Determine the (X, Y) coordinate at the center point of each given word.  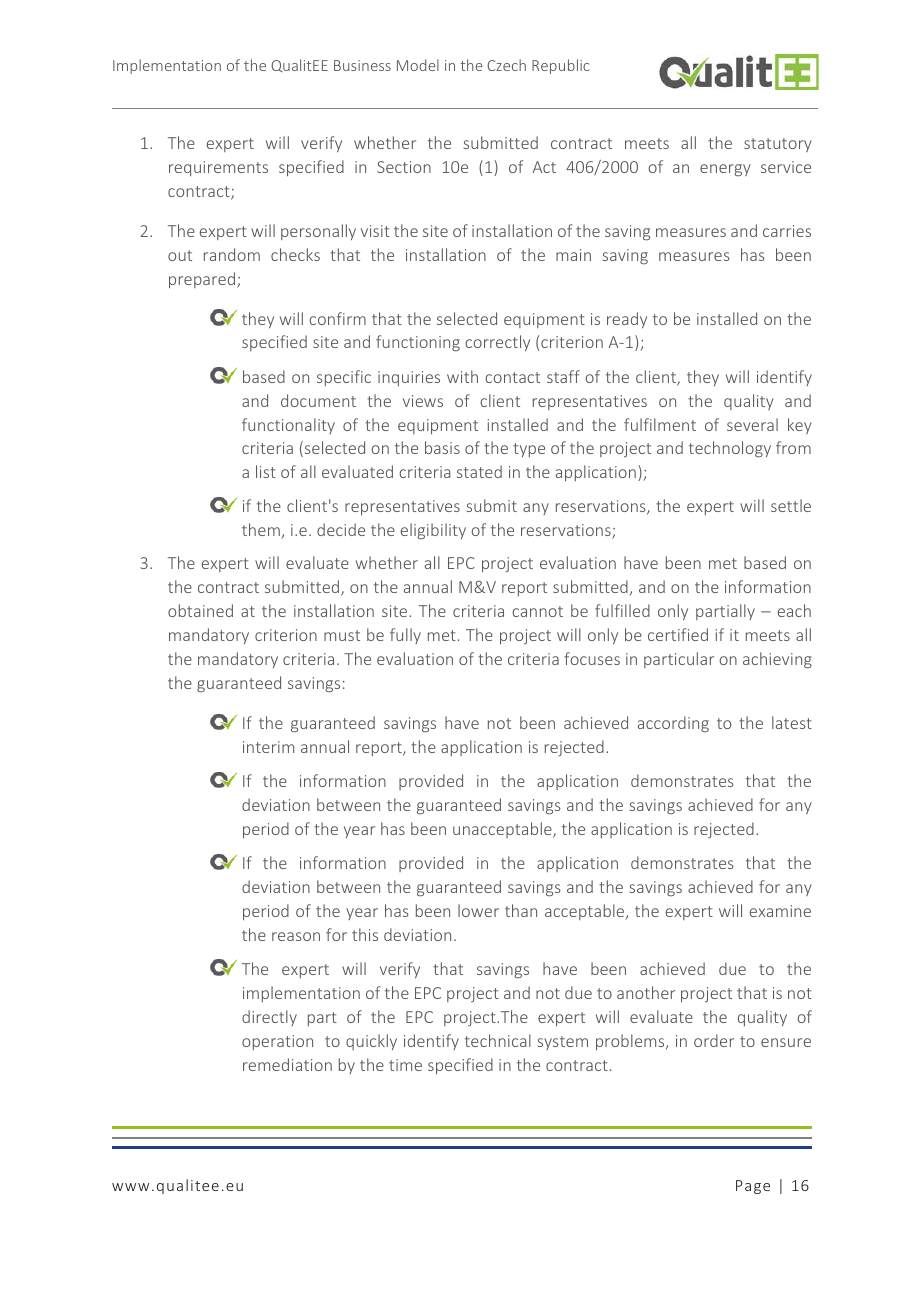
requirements (218, 168)
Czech (506, 65)
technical (498, 1040)
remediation (287, 1064)
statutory (778, 145)
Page (753, 1187)
